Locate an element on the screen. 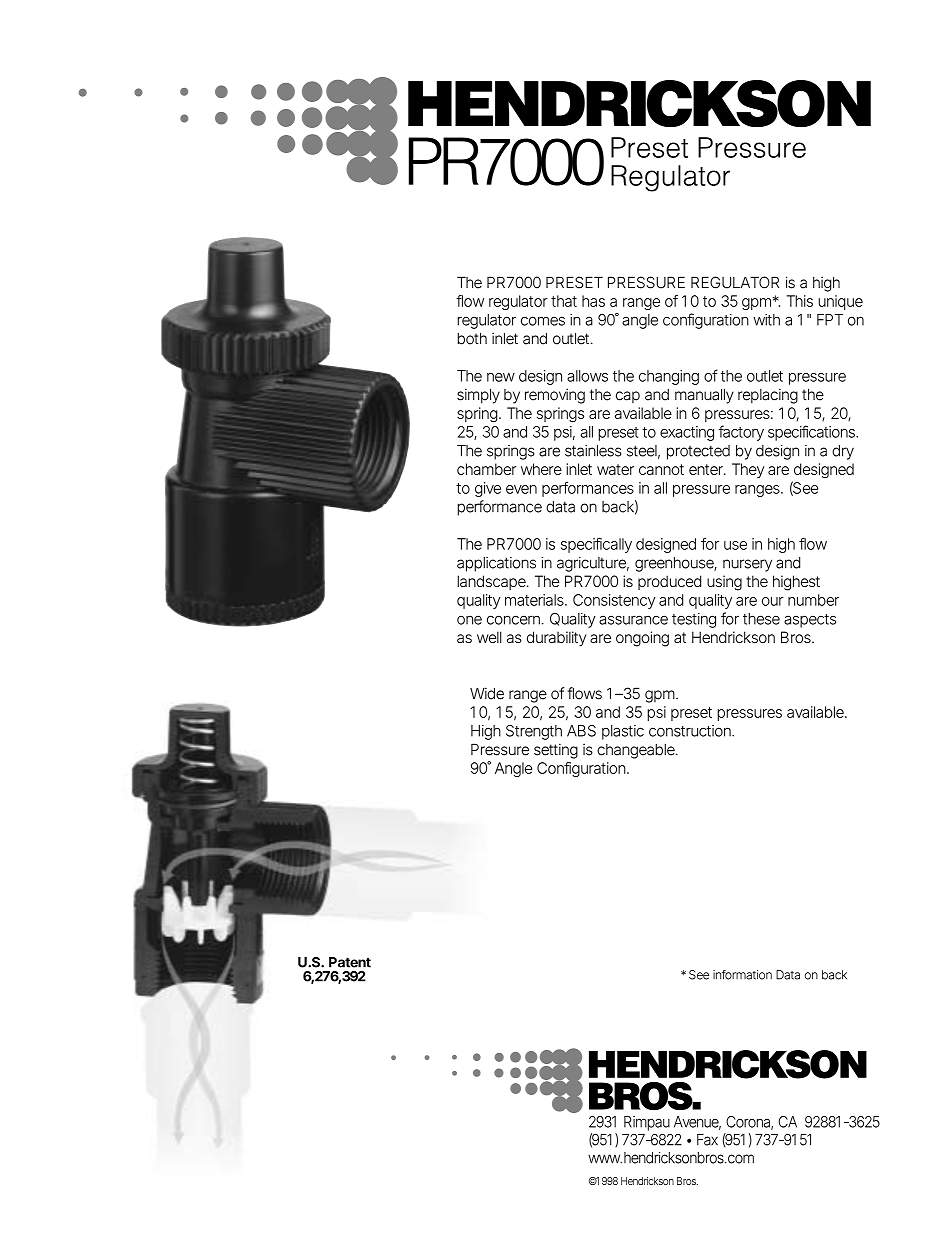 The width and height of the screenshot is (952, 1233). Patent is located at coordinates (350, 962).
